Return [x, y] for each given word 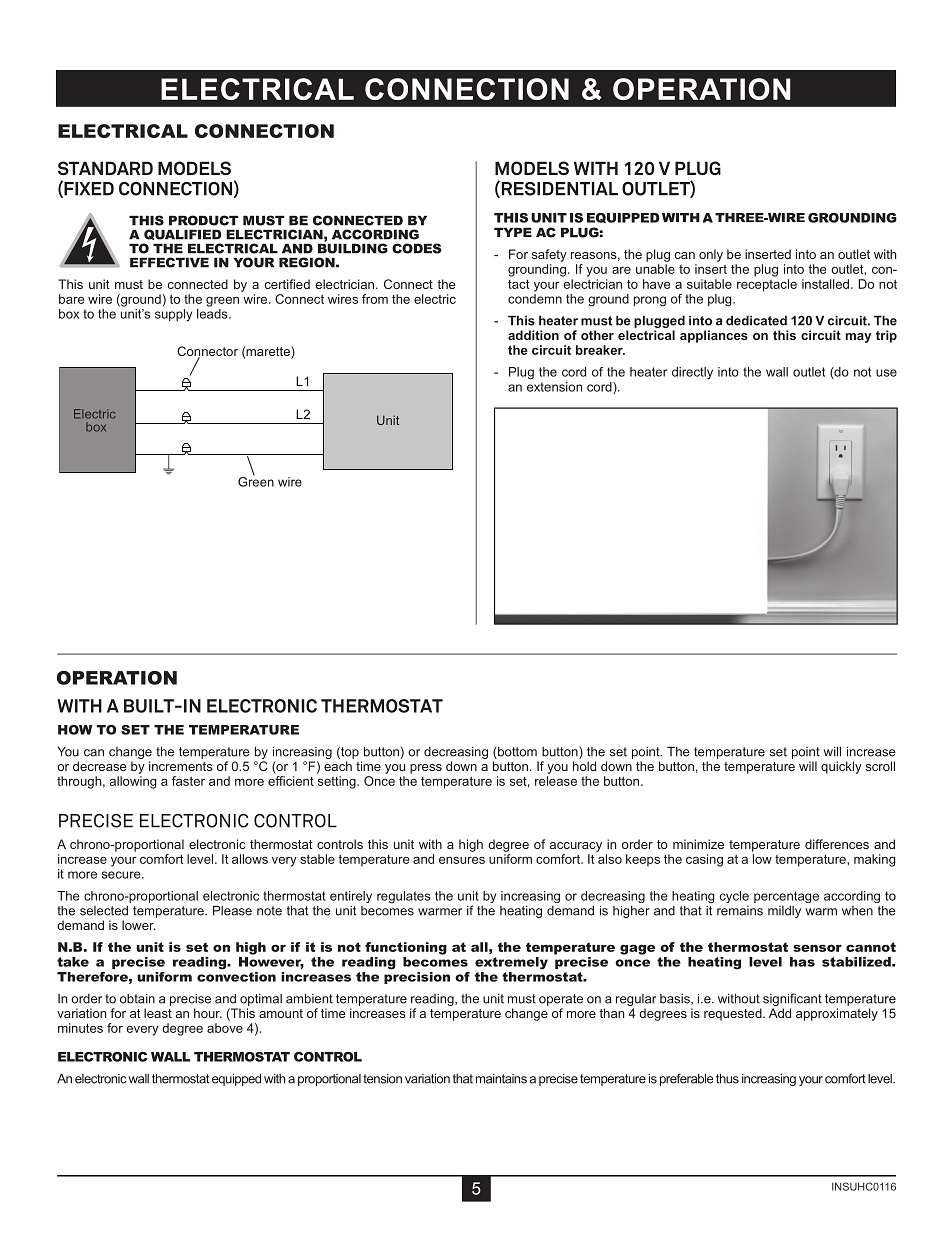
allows [250, 859]
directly [692, 373]
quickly [841, 767]
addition [533, 335]
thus [727, 1078]
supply [173, 315]
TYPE [513, 232]
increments [181, 766]
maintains [501, 1079]
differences [837, 844]
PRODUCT [203, 220]
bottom [516, 752]
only [711, 255]
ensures [462, 860]
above [225, 1028]
